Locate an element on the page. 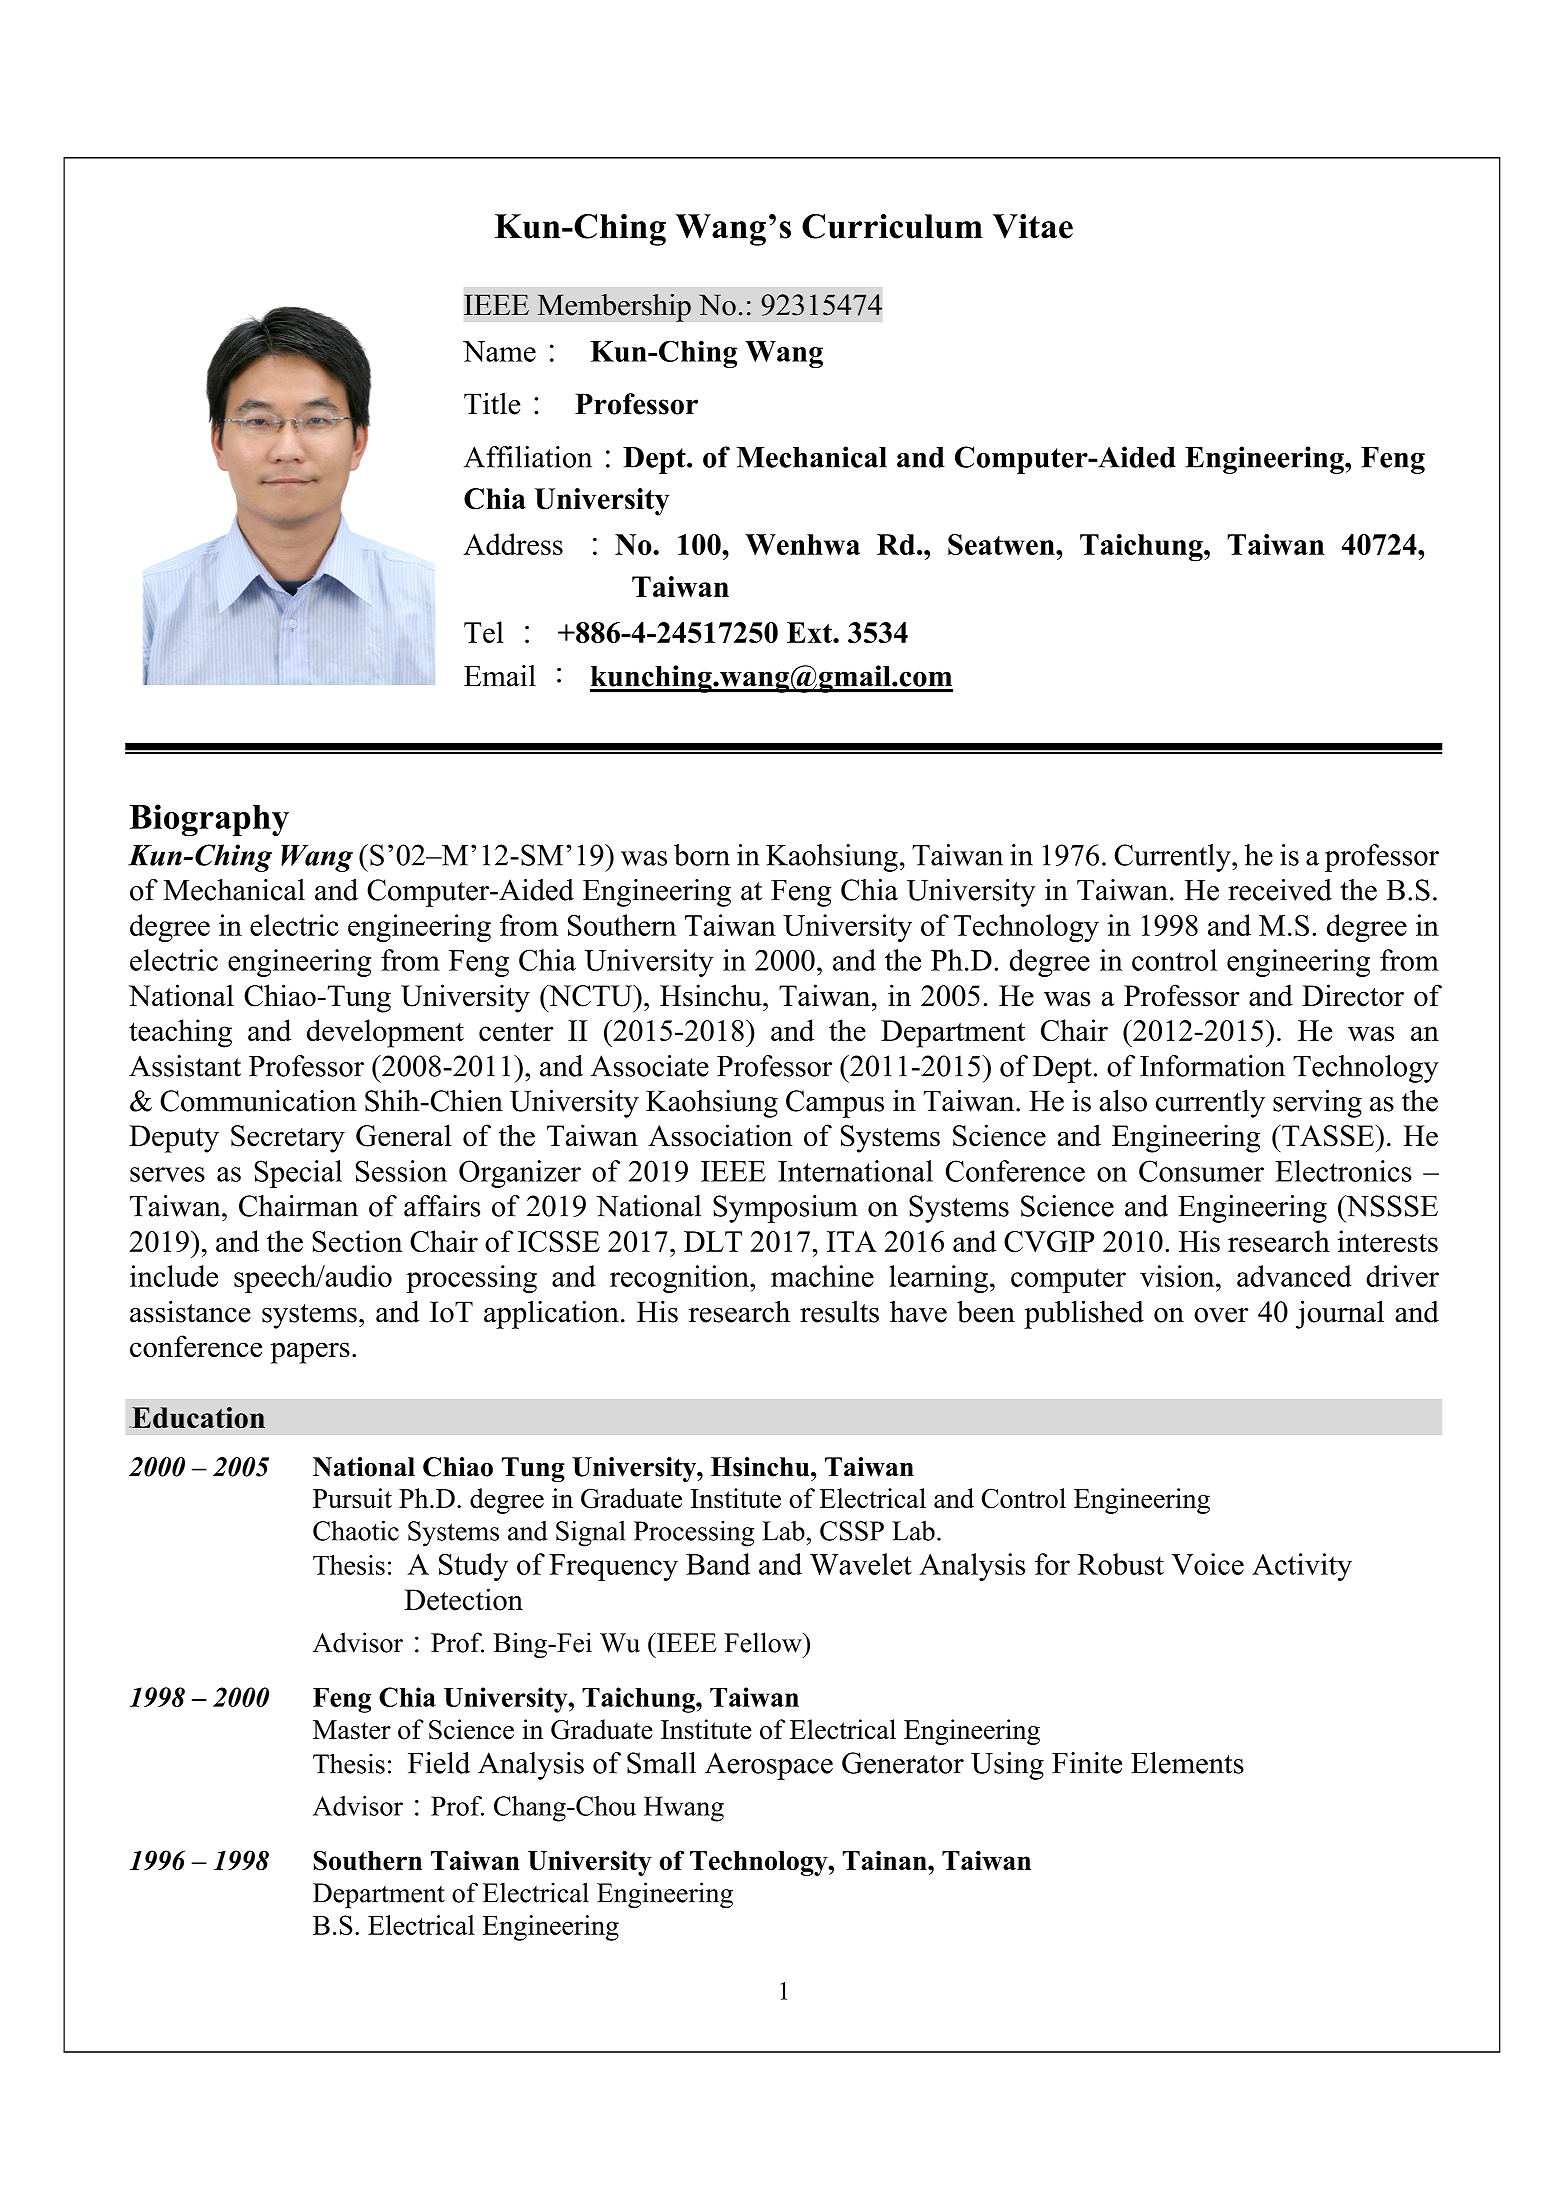 The width and height of the document is (1559, 2205). Associate is located at coordinates (650, 1066).
